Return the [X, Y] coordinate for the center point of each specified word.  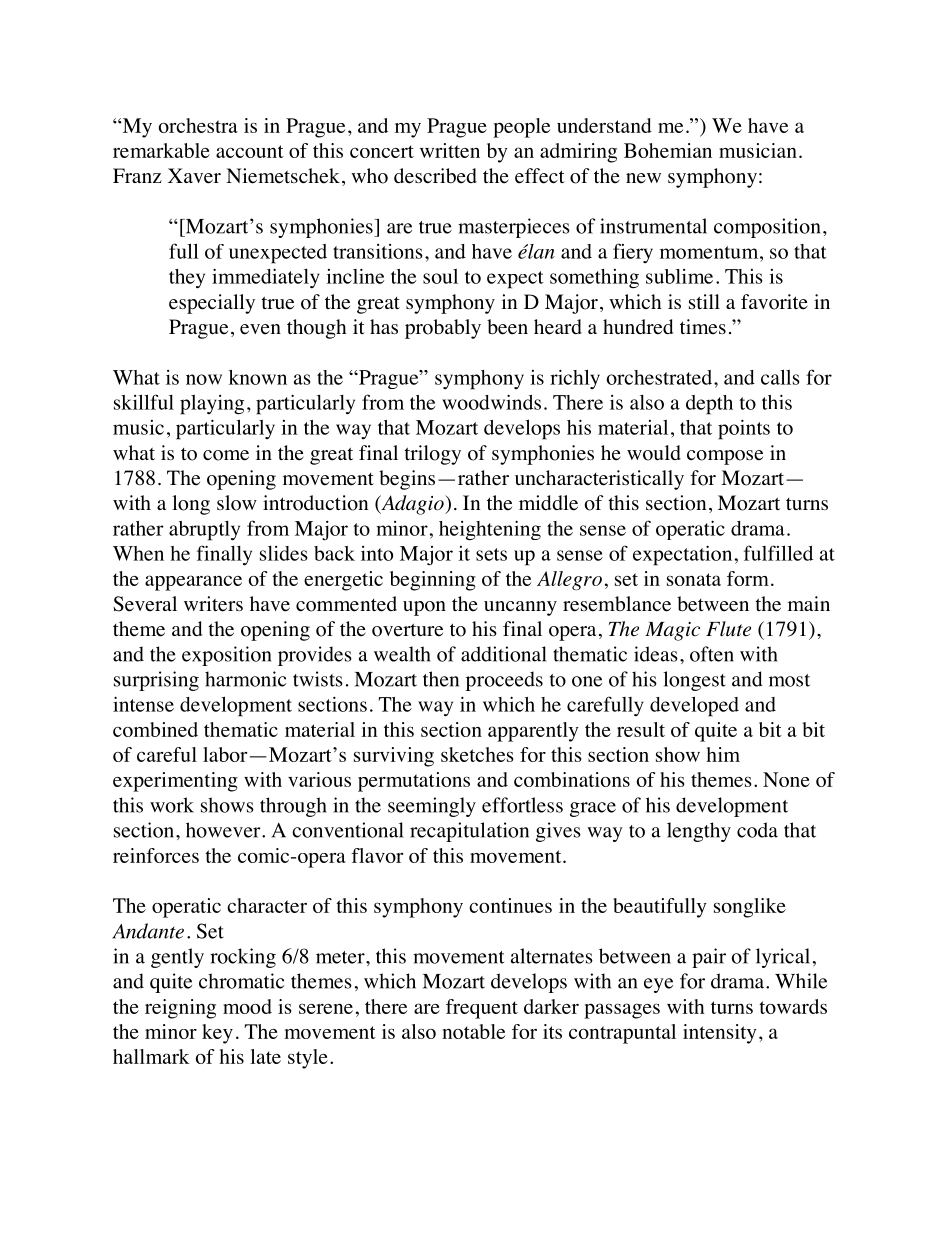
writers [213, 604]
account [250, 151]
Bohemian [668, 150]
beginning [433, 581]
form [748, 578]
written [450, 150]
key [217, 1034]
